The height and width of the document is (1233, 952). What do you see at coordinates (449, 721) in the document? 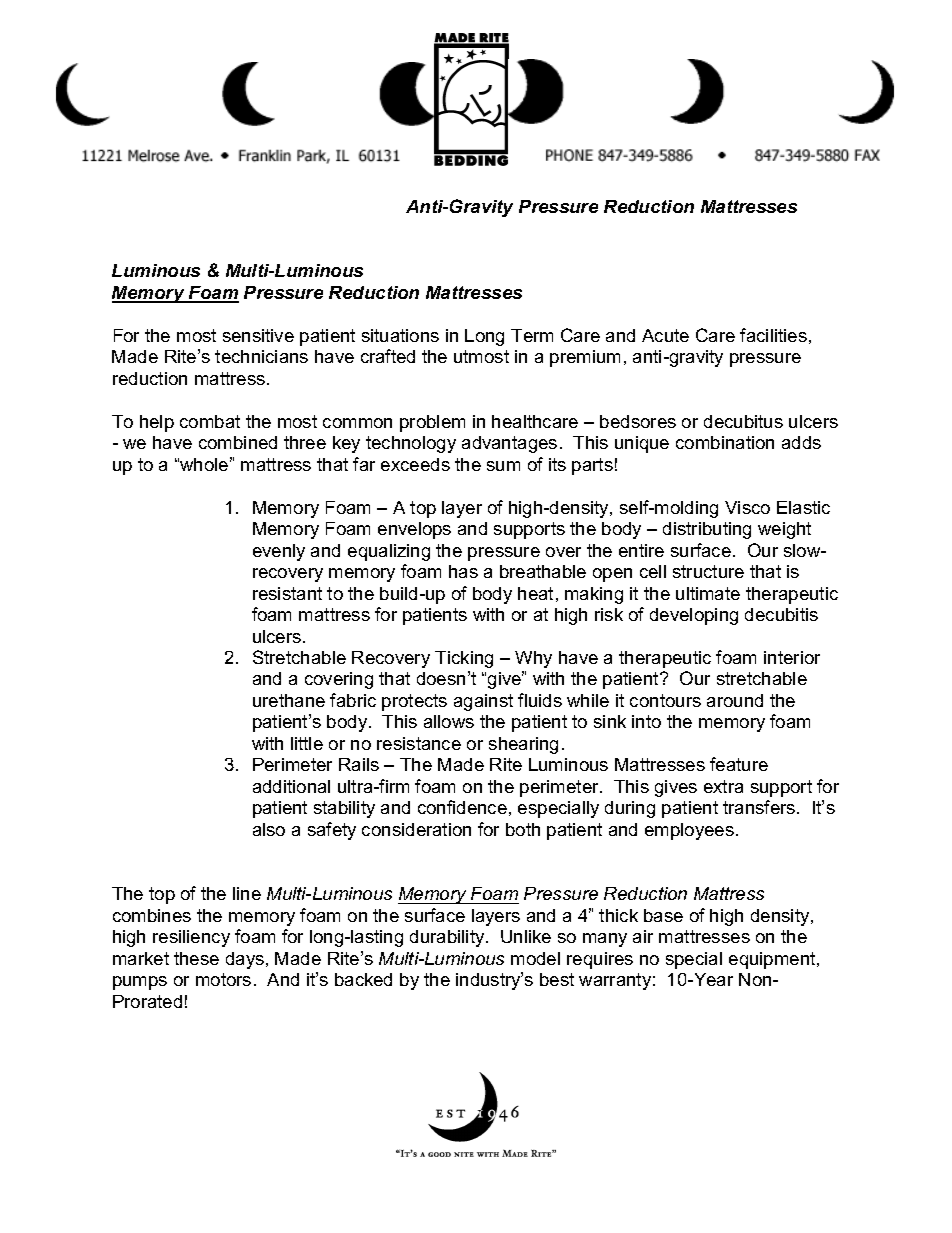
I see `allows` at bounding box center [449, 721].
